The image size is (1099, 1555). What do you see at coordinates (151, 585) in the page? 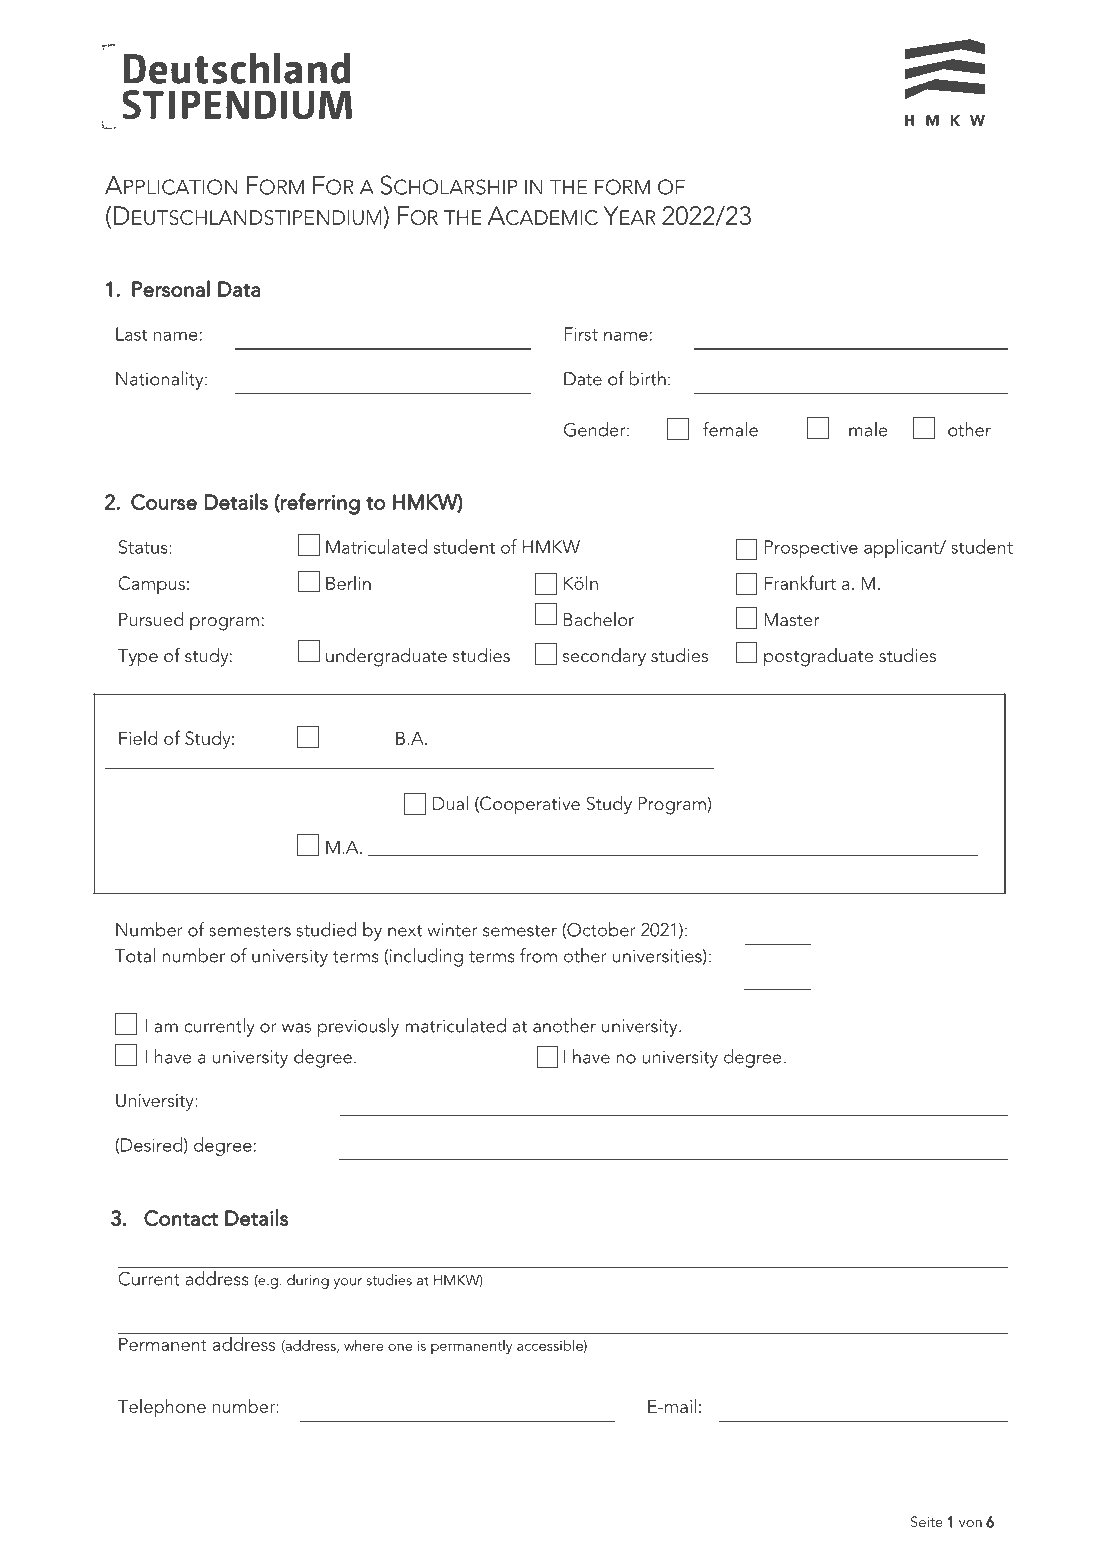
I see `Campus` at bounding box center [151, 585].
